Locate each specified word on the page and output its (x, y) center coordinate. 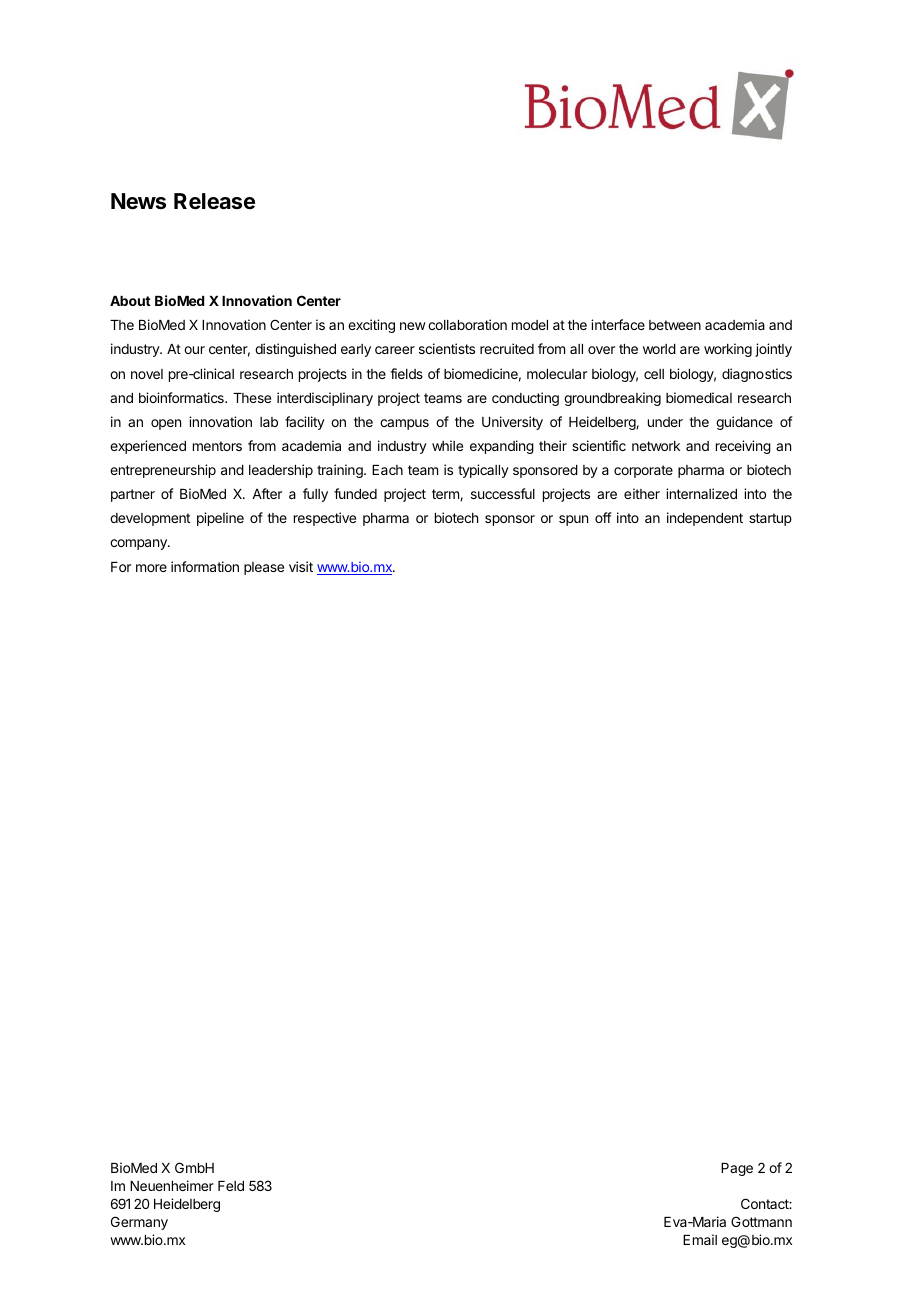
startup (770, 519)
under (665, 422)
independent (705, 519)
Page (737, 1169)
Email (700, 1239)
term (446, 495)
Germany (139, 1223)
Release (214, 201)
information (205, 566)
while (447, 445)
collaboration (467, 324)
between (675, 325)
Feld (231, 1186)
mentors (217, 446)
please (264, 568)
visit (301, 566)
